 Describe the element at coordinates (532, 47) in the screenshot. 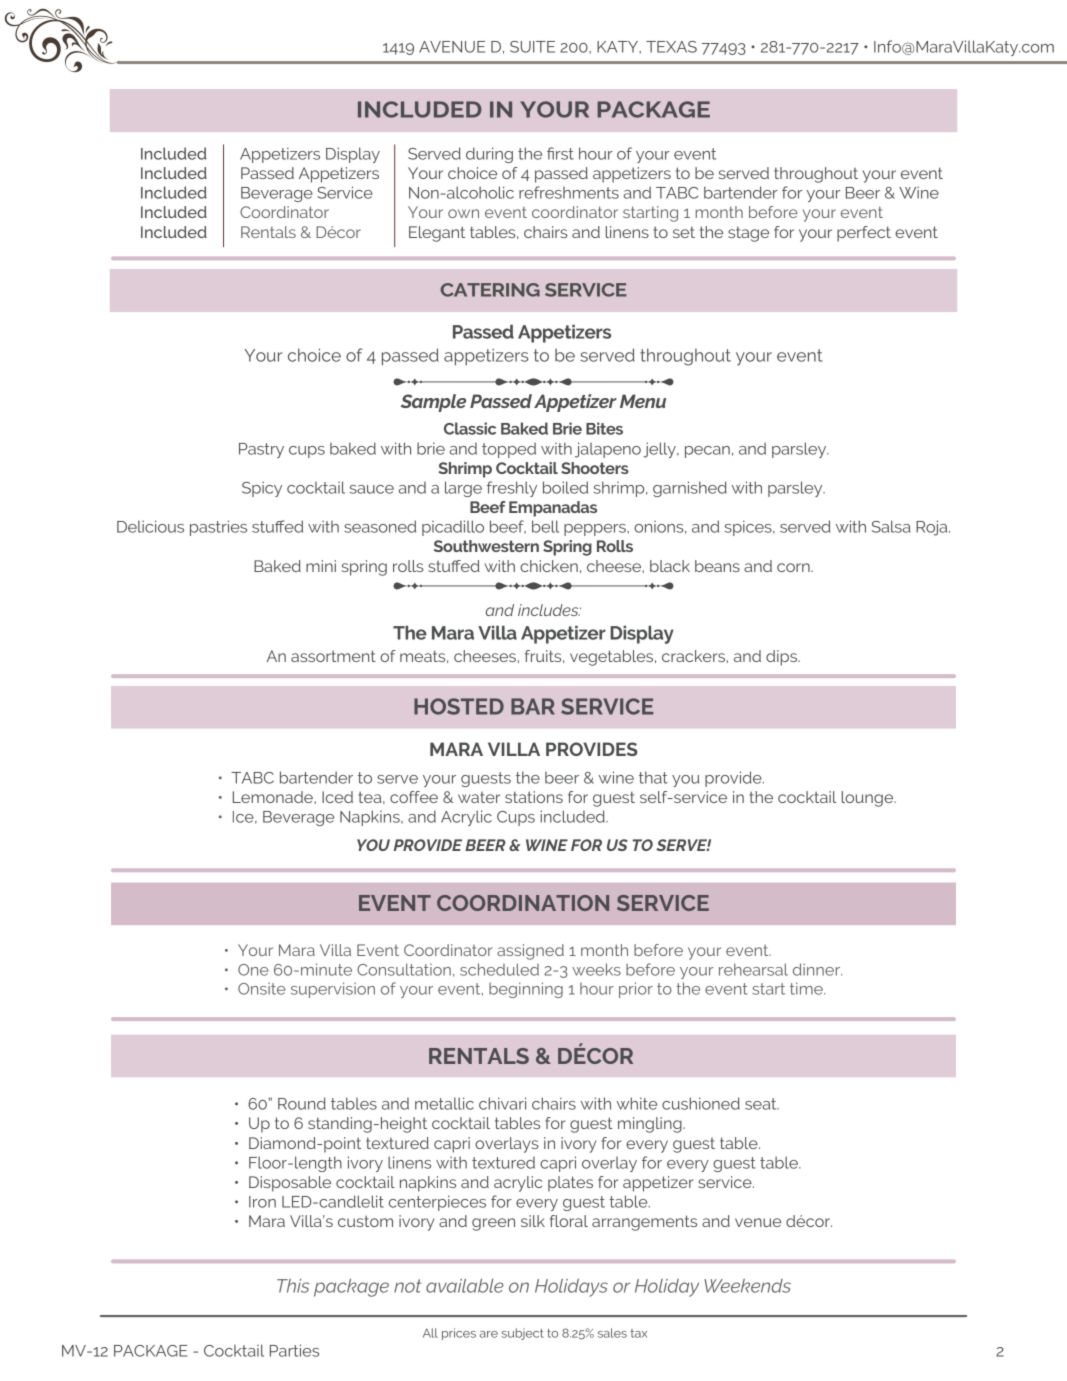

I see `SUITE` at that location.
